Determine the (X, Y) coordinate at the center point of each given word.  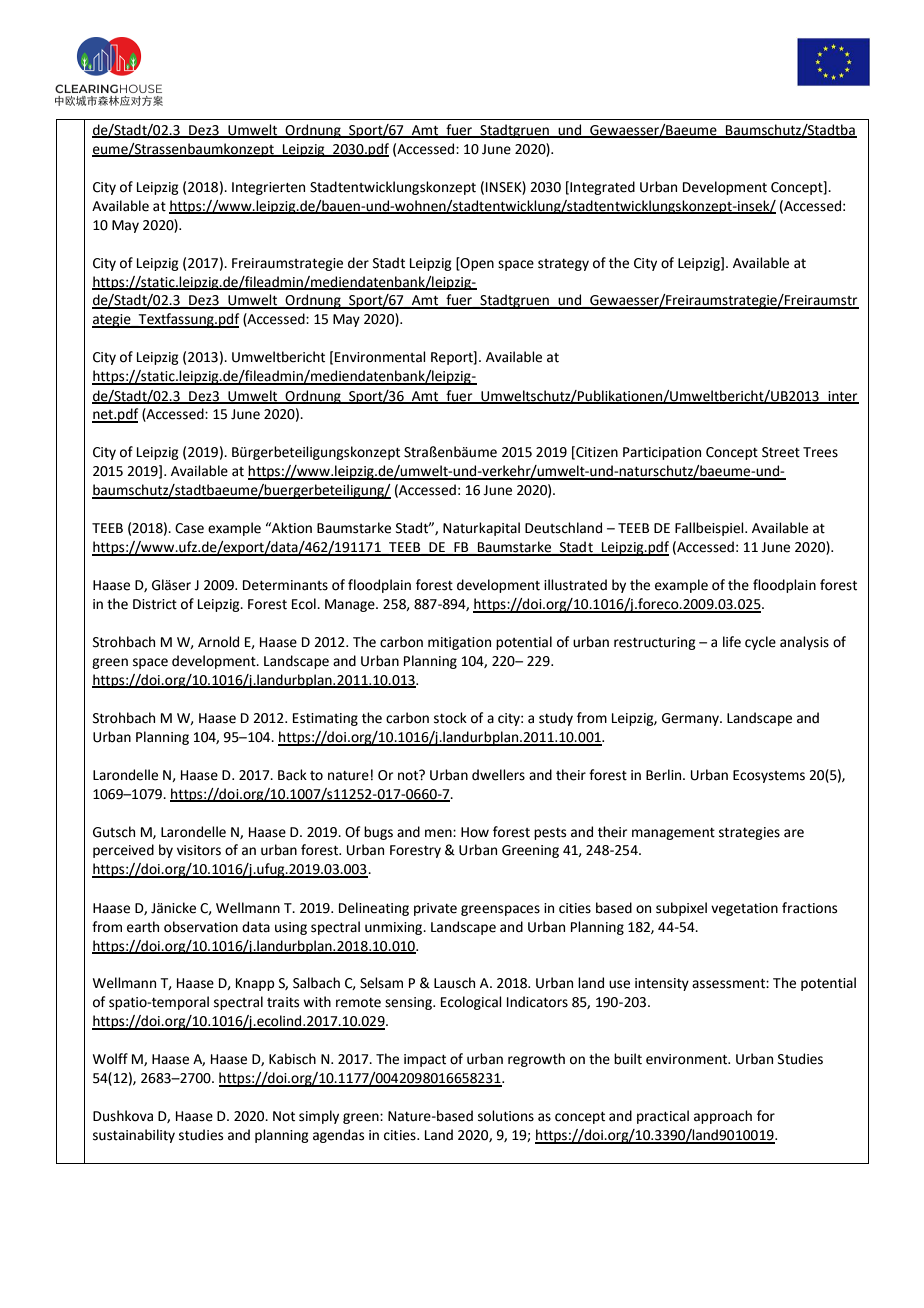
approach (723, 1117)
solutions (506, 1116)
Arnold (218, 642)
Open (476, 264)
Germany (691, 719)
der (358, 263)
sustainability (134, 1136)
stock (450, 718)
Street (781, 452)
